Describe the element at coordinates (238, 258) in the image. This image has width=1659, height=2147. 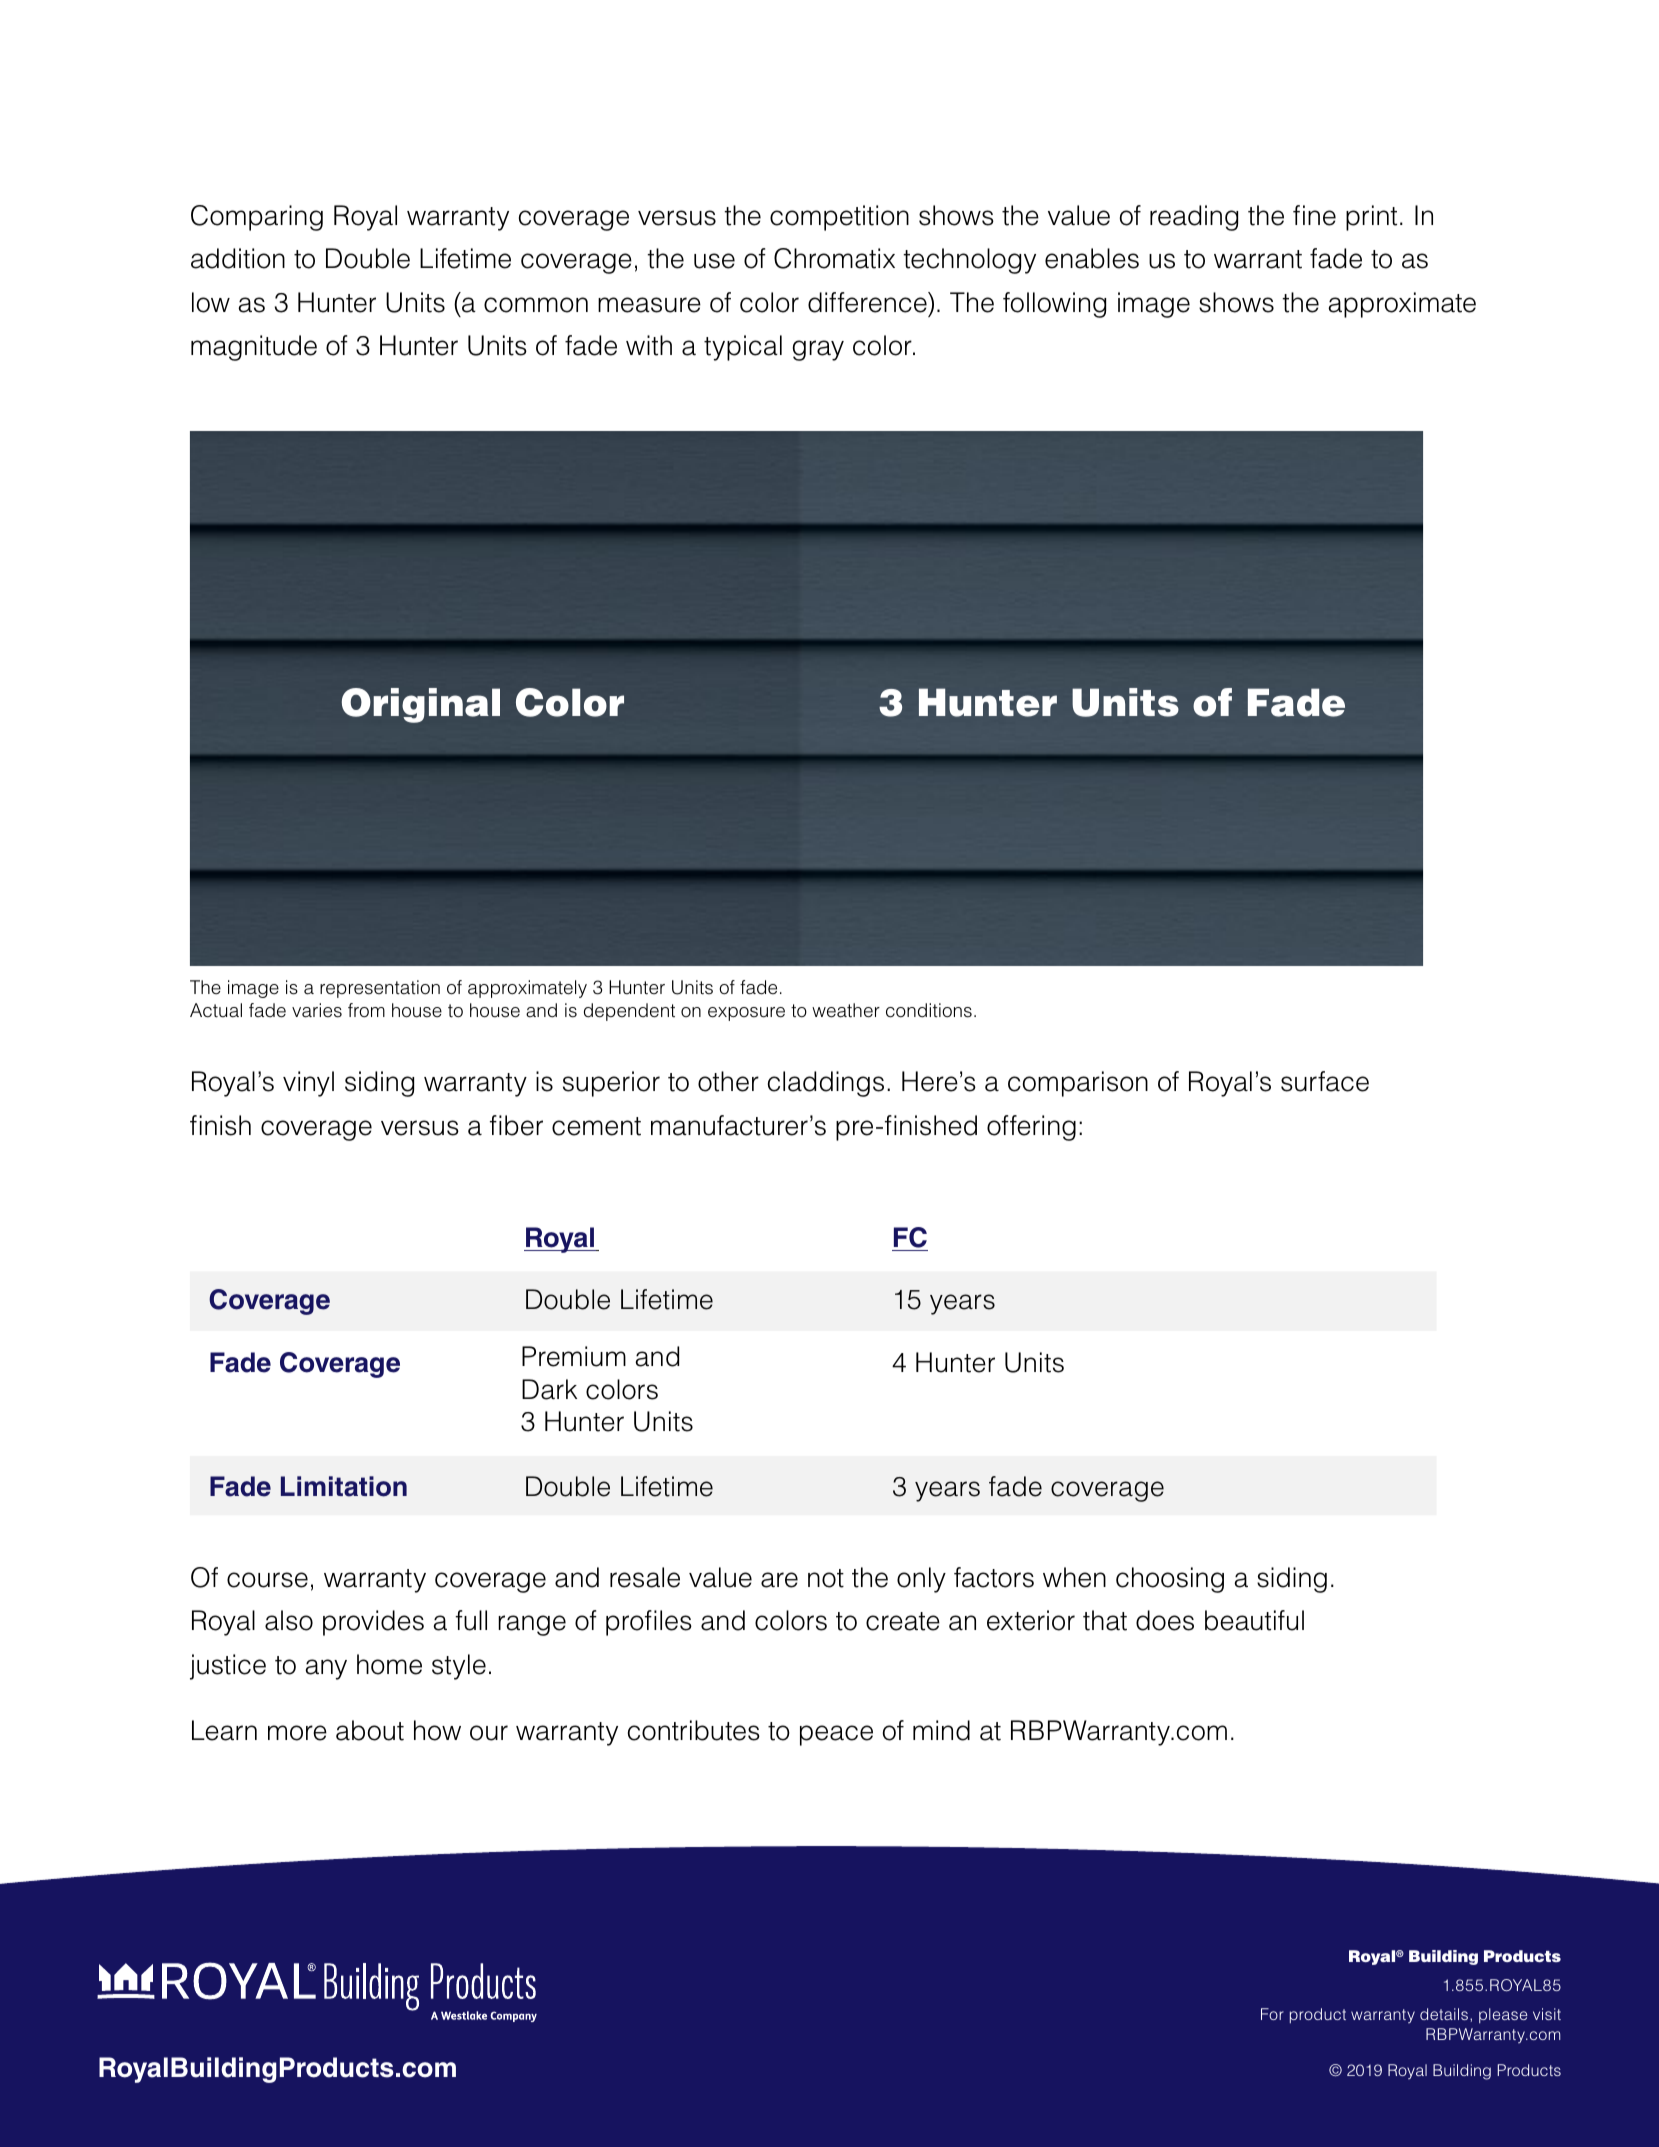
I see `addition` at that location.
